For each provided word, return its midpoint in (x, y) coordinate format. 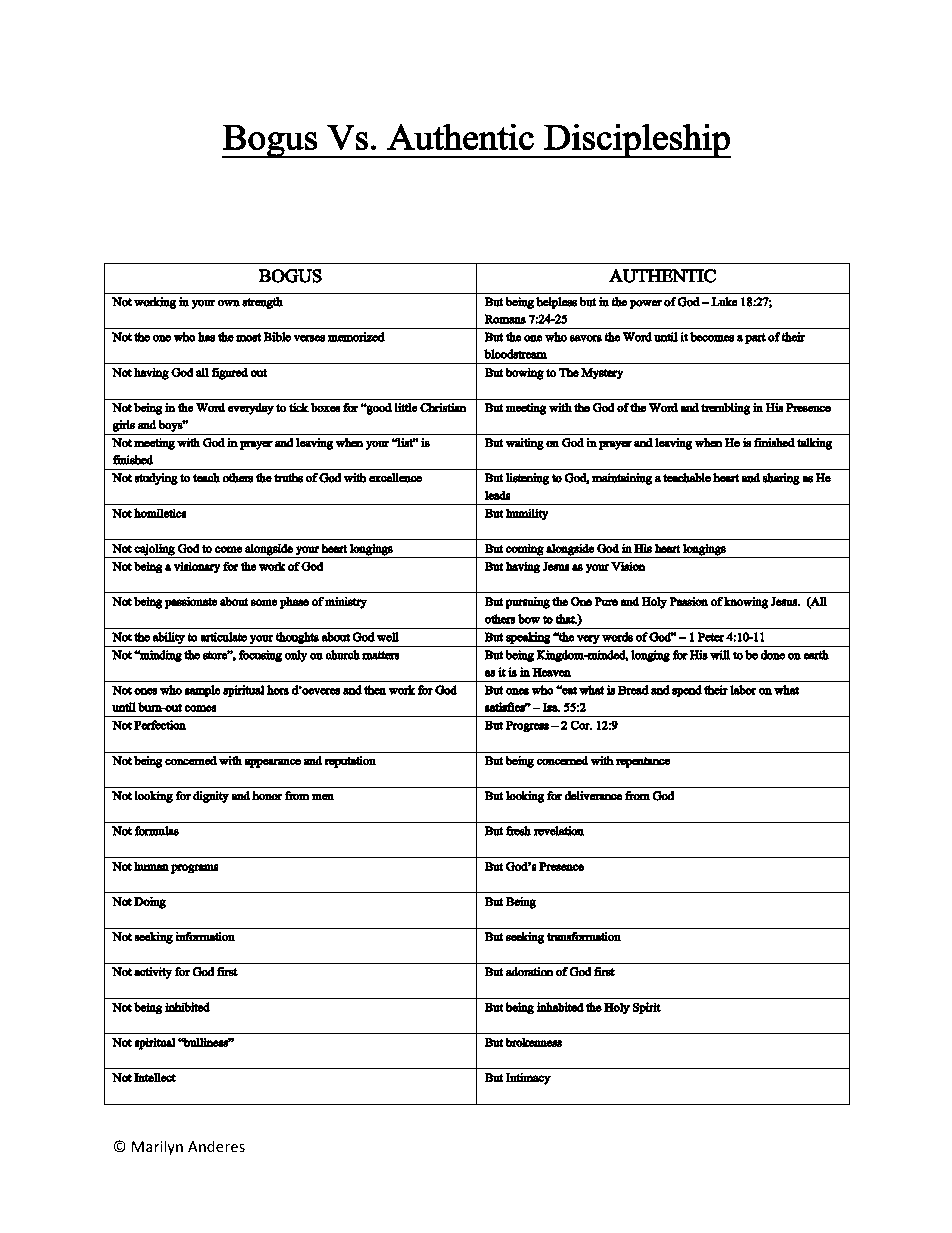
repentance (643, 762)
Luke (724, 302)
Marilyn (157, 1147)
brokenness (533, 1042)
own (229, 303)
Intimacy (528, 1078)
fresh (519, 831)
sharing (781, 479)
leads (498, 495)
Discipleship (636, 140)
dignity (211, 797)
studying (156, 479)
